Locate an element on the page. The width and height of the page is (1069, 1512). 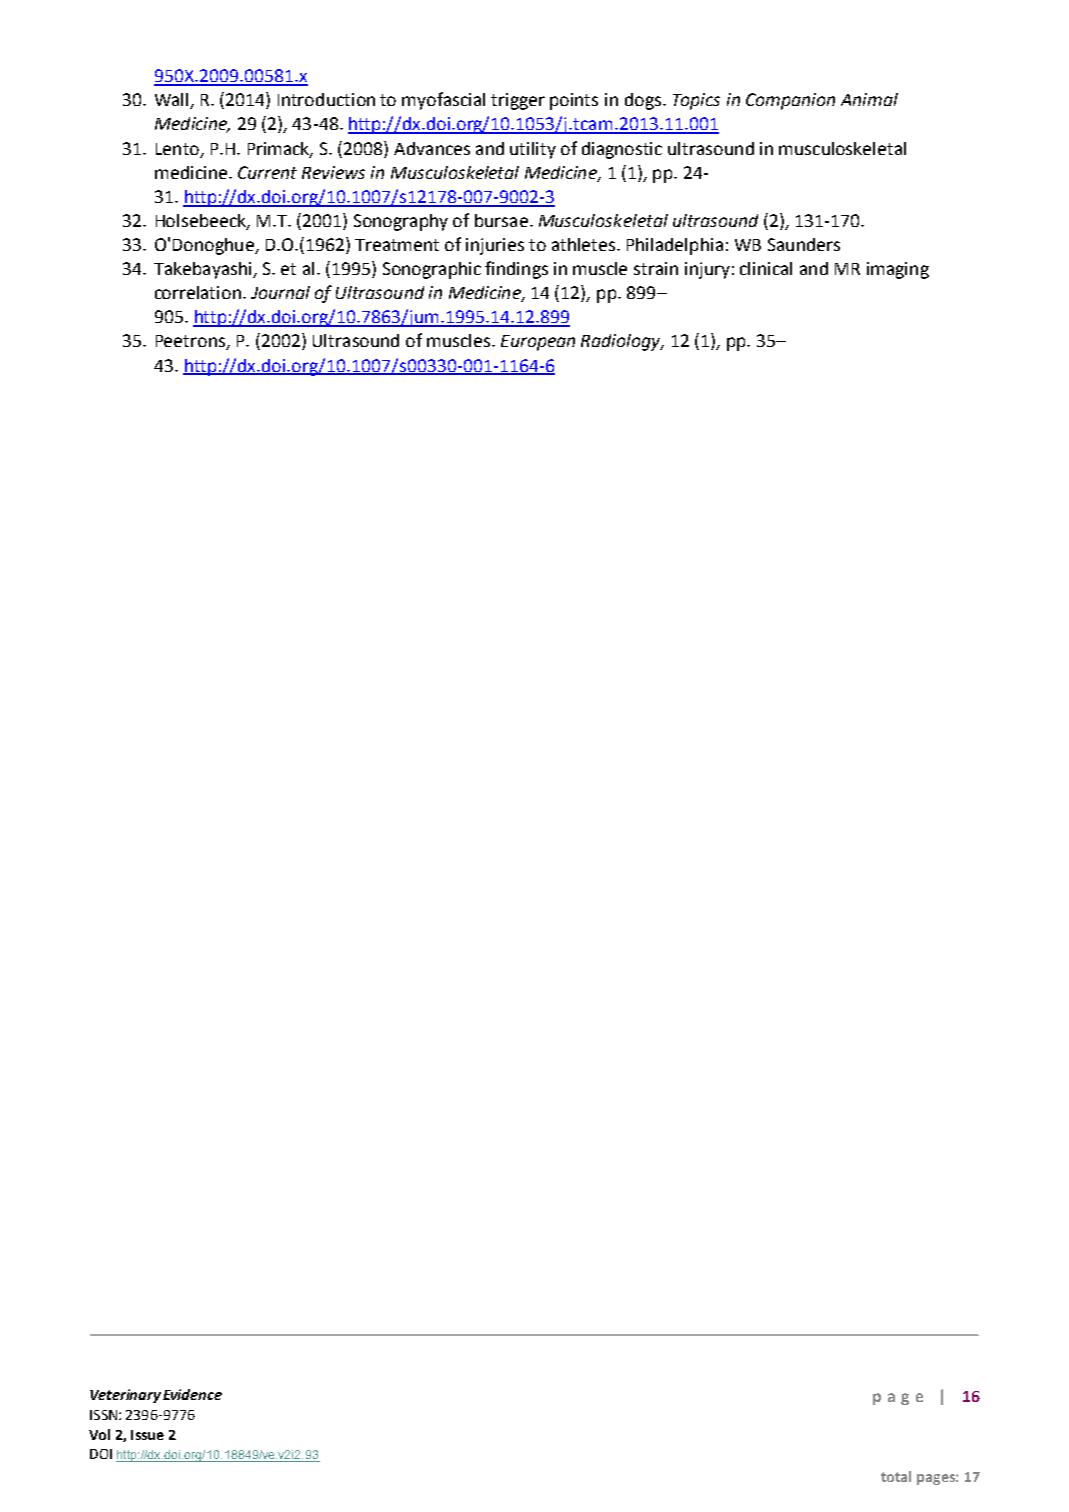
Issue is located at coordinates (147, 1435).
